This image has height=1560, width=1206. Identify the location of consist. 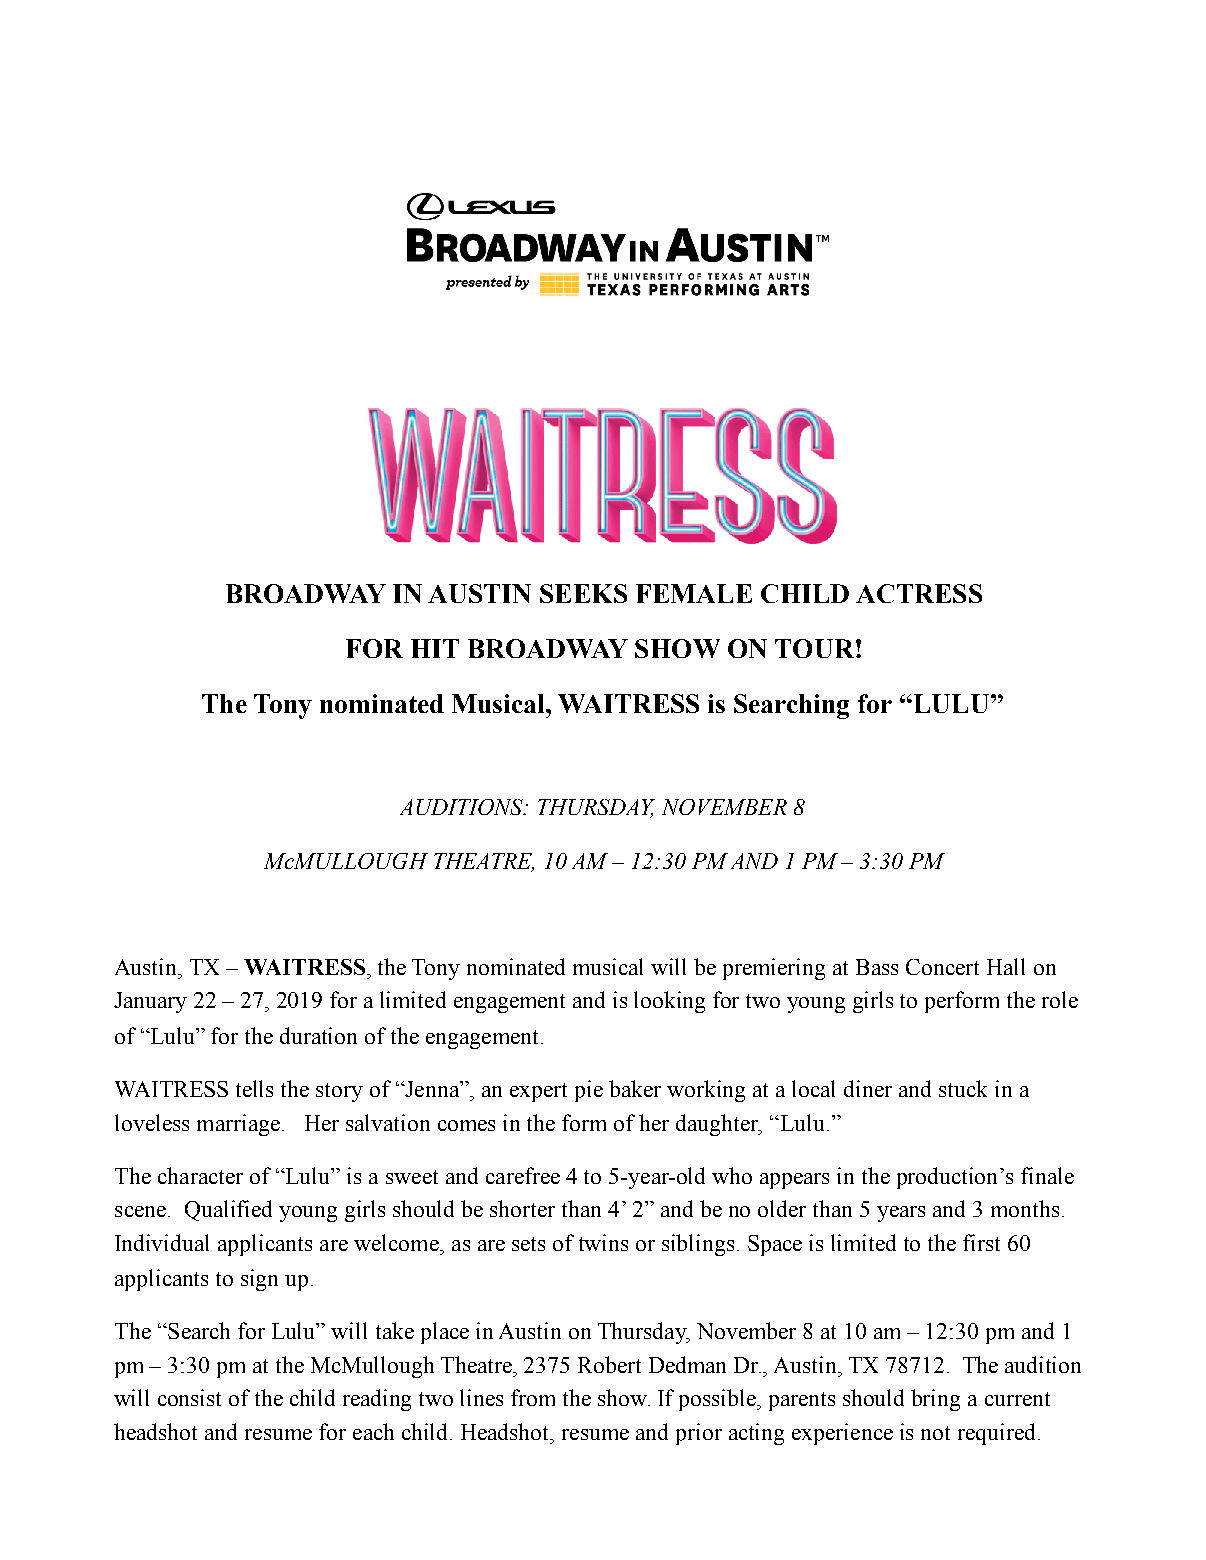
(189, 1397).
